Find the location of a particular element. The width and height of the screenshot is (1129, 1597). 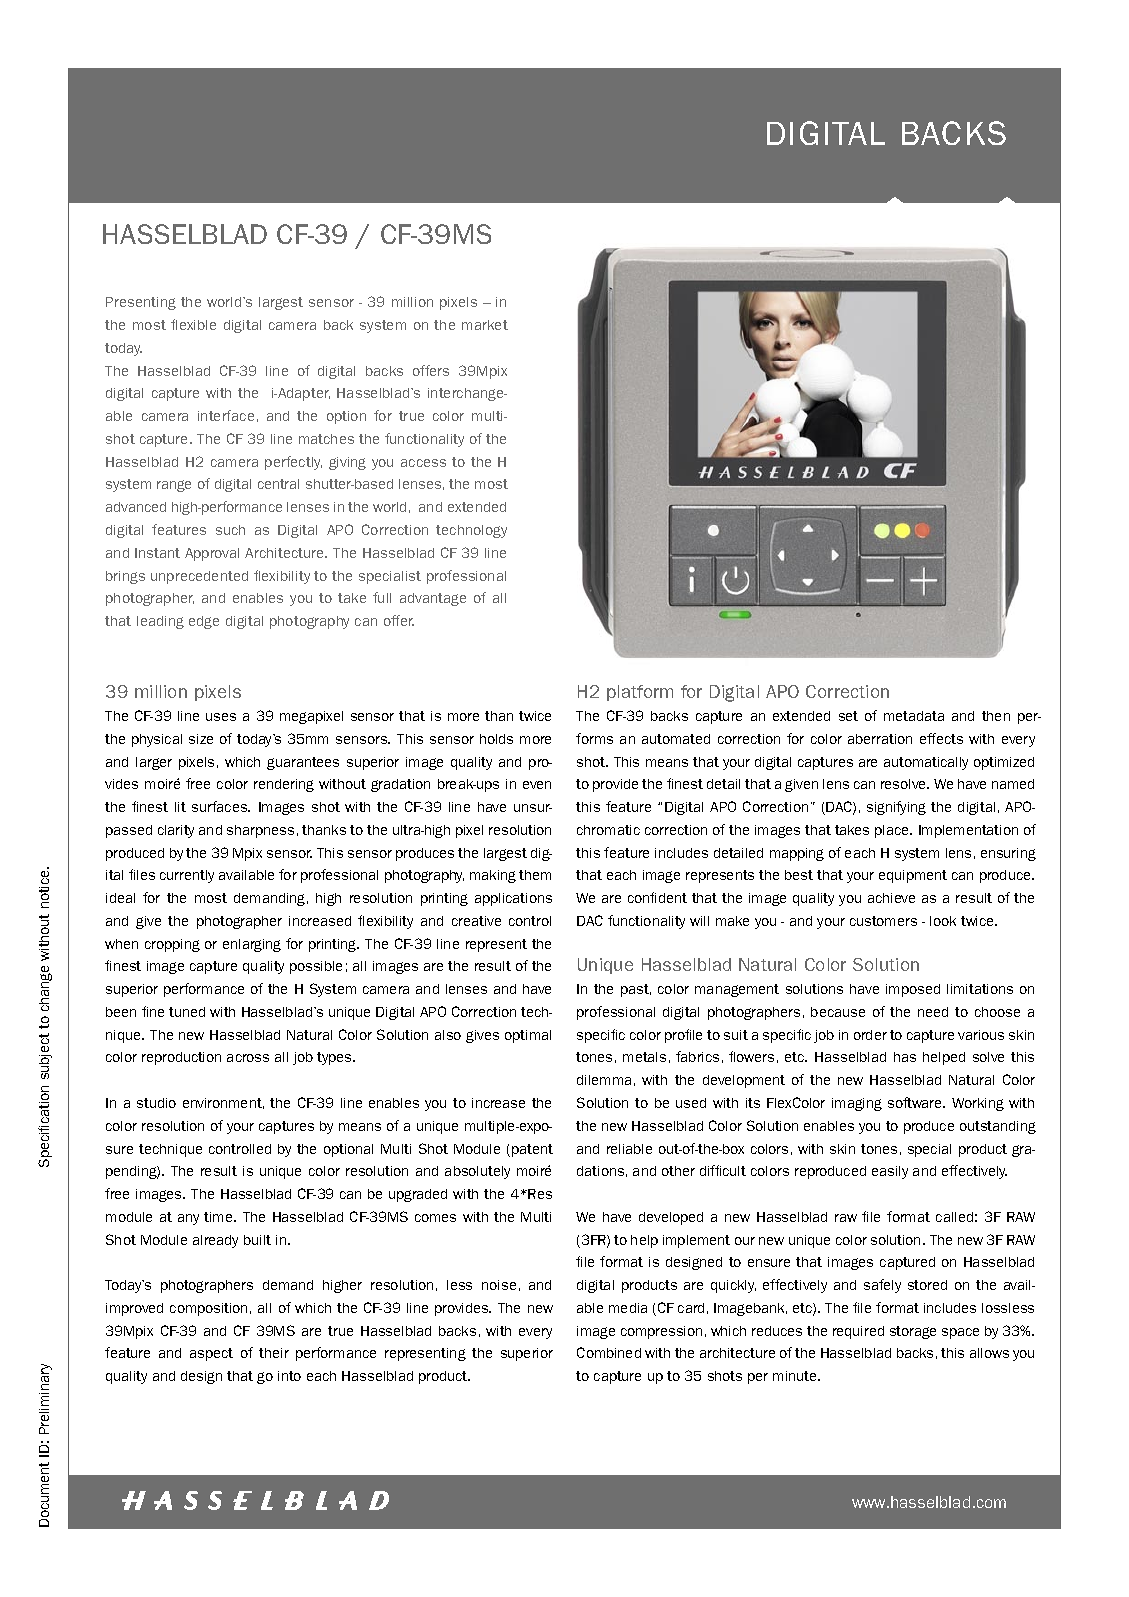

them is located at coordinates (535, 875).
